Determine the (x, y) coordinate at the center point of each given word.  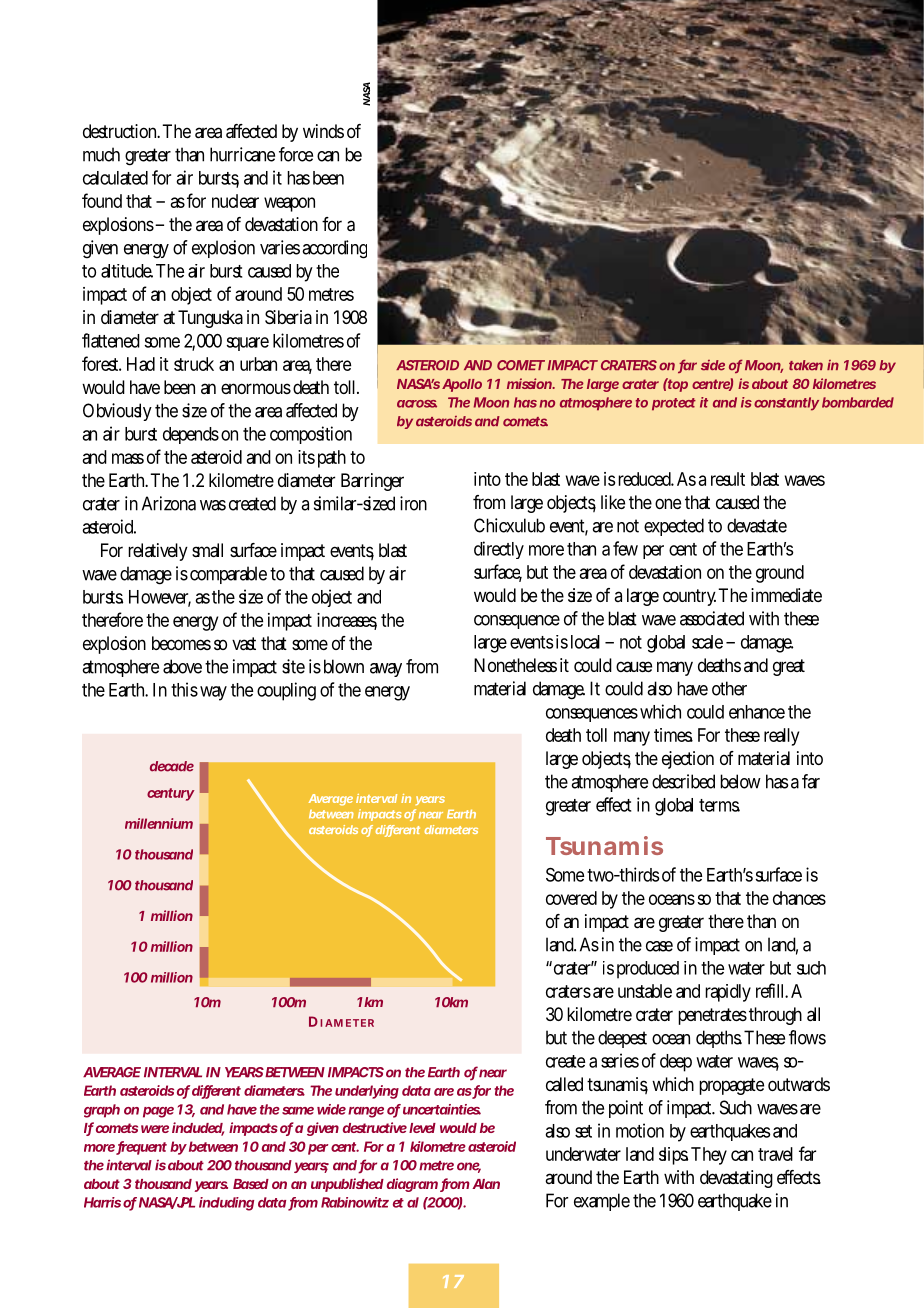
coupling (286, 691)
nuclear (235, 201)
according (334, 249)
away (386, 670)
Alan (486, 1184)
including (226, 1204)
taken (806, 365)
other (729, 688)
